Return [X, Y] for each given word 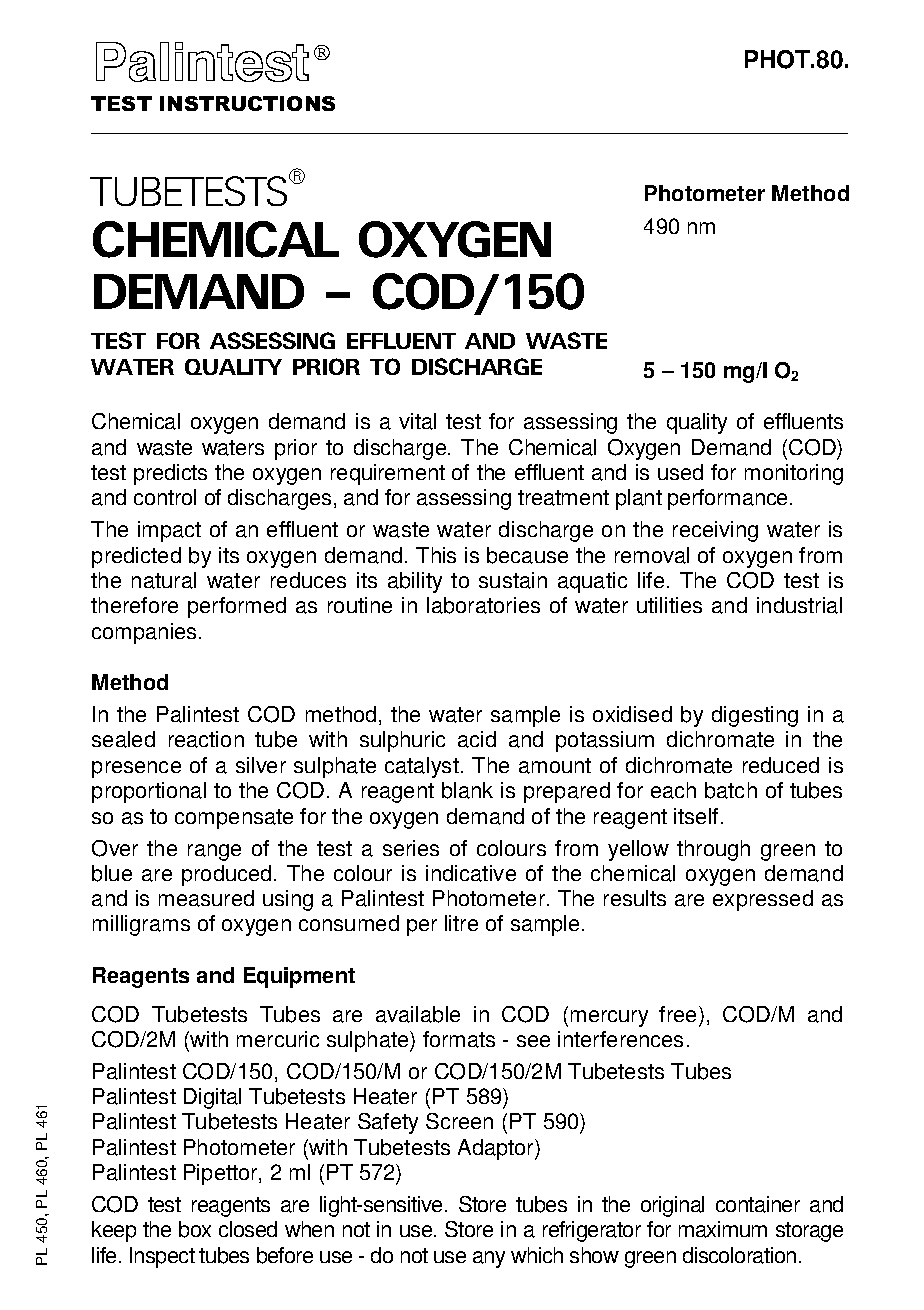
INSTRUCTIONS [247, 103]
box [195, 1229]
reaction [206, 739]
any [489, 1259]
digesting [755, 716]
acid [477, 739]
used [680, 472]
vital [417, 421]
